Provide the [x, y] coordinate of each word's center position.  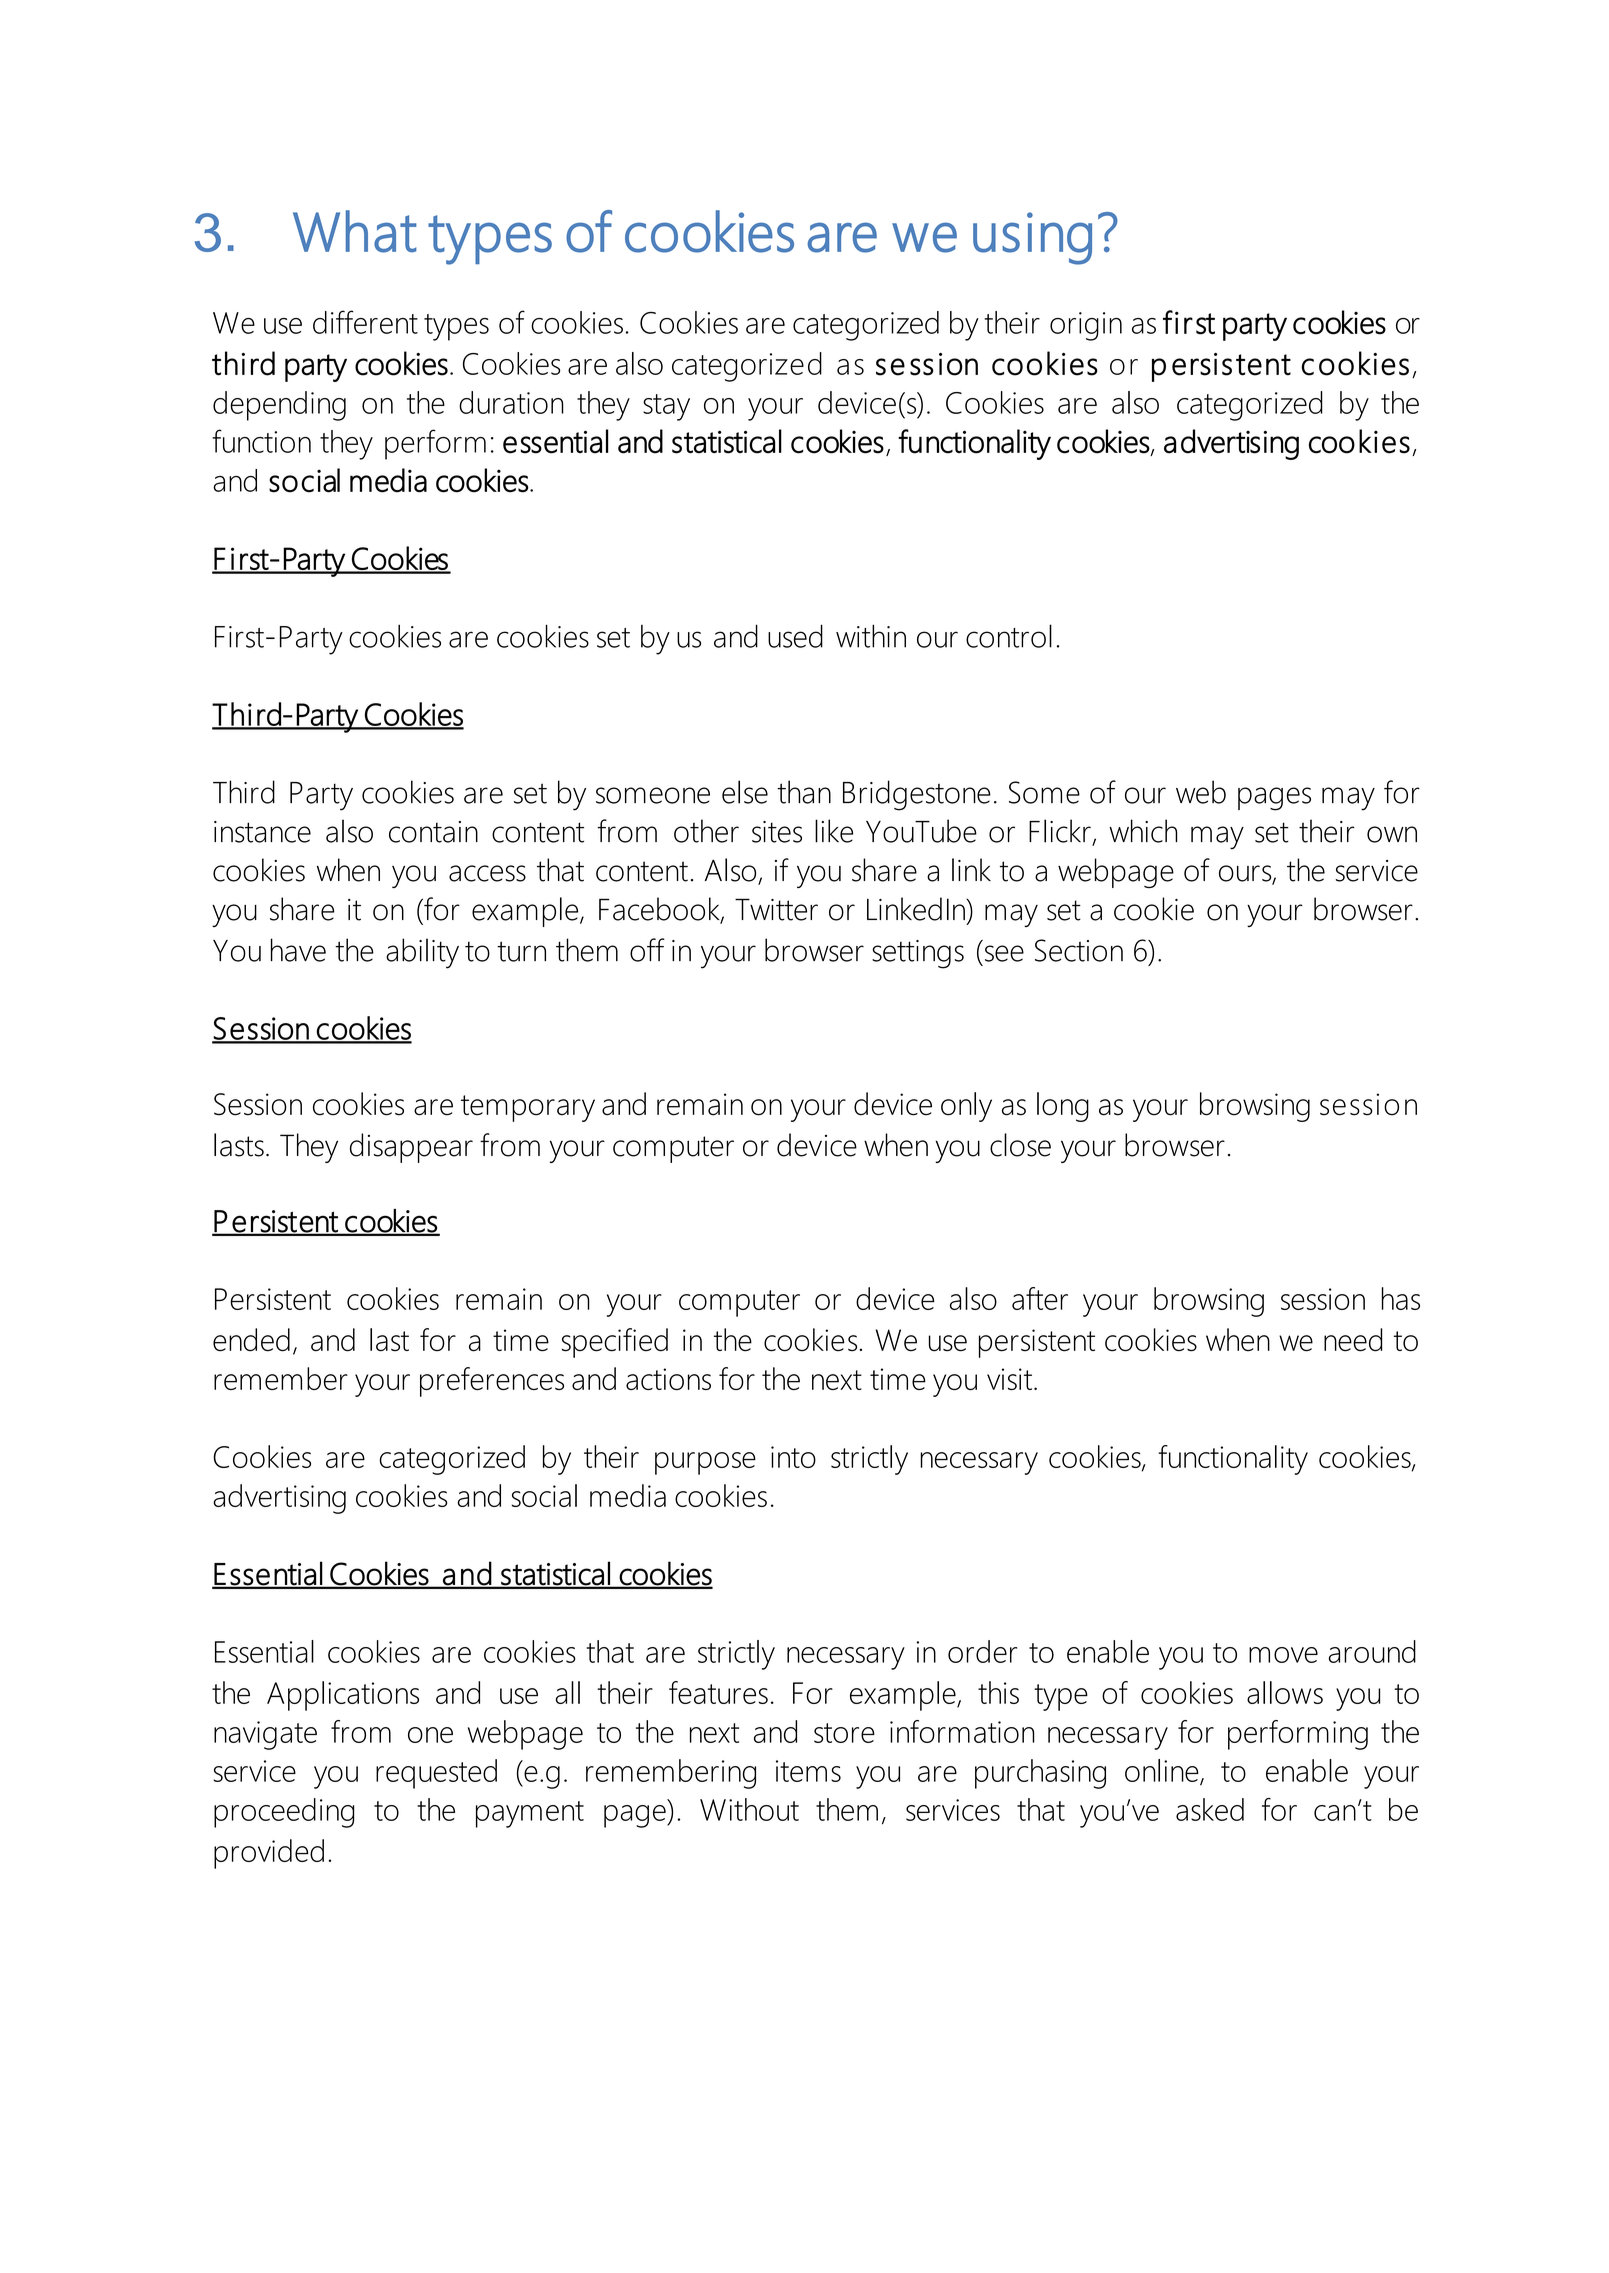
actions [668, 1379]
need [1353, 1340]
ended [251, 1340]
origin [1086, 326]
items [808, 1771]
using [1032, 238]
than [804, 792]
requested [436, 1774]
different [365, 322]
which [1143, 831]
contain [433, 832]
